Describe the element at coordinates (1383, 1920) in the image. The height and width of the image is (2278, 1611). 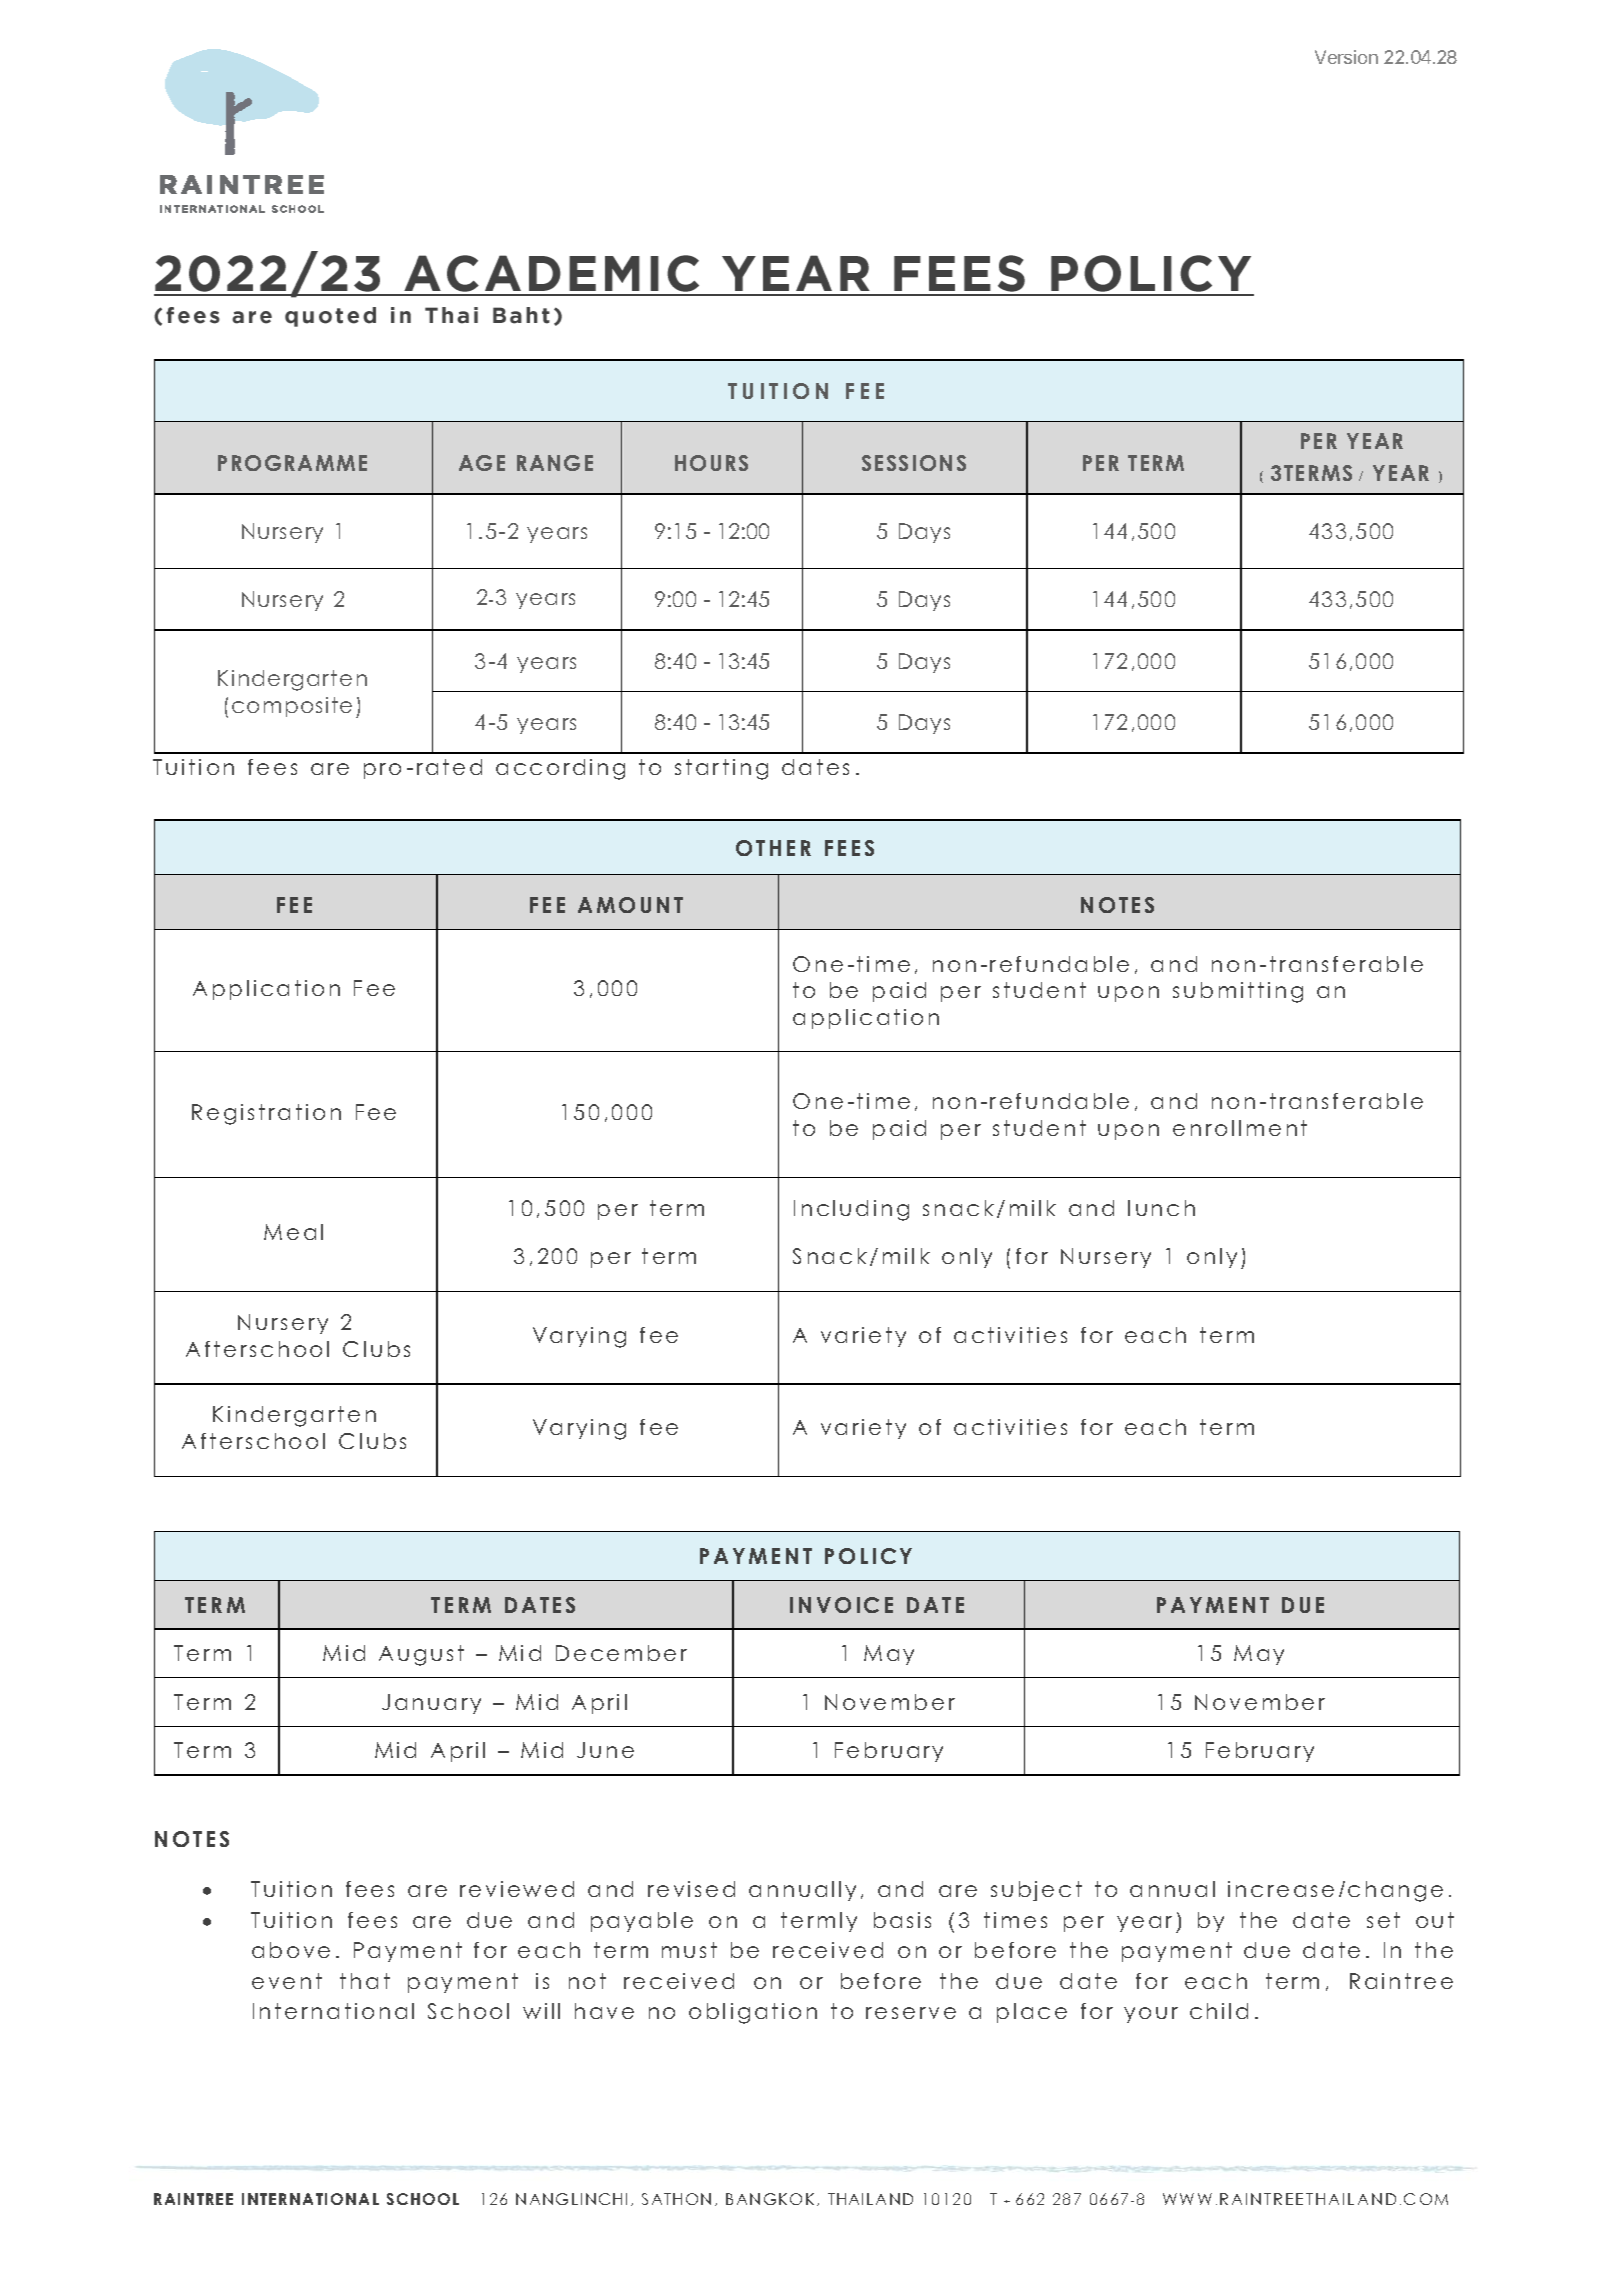
I see `set` at that location.
